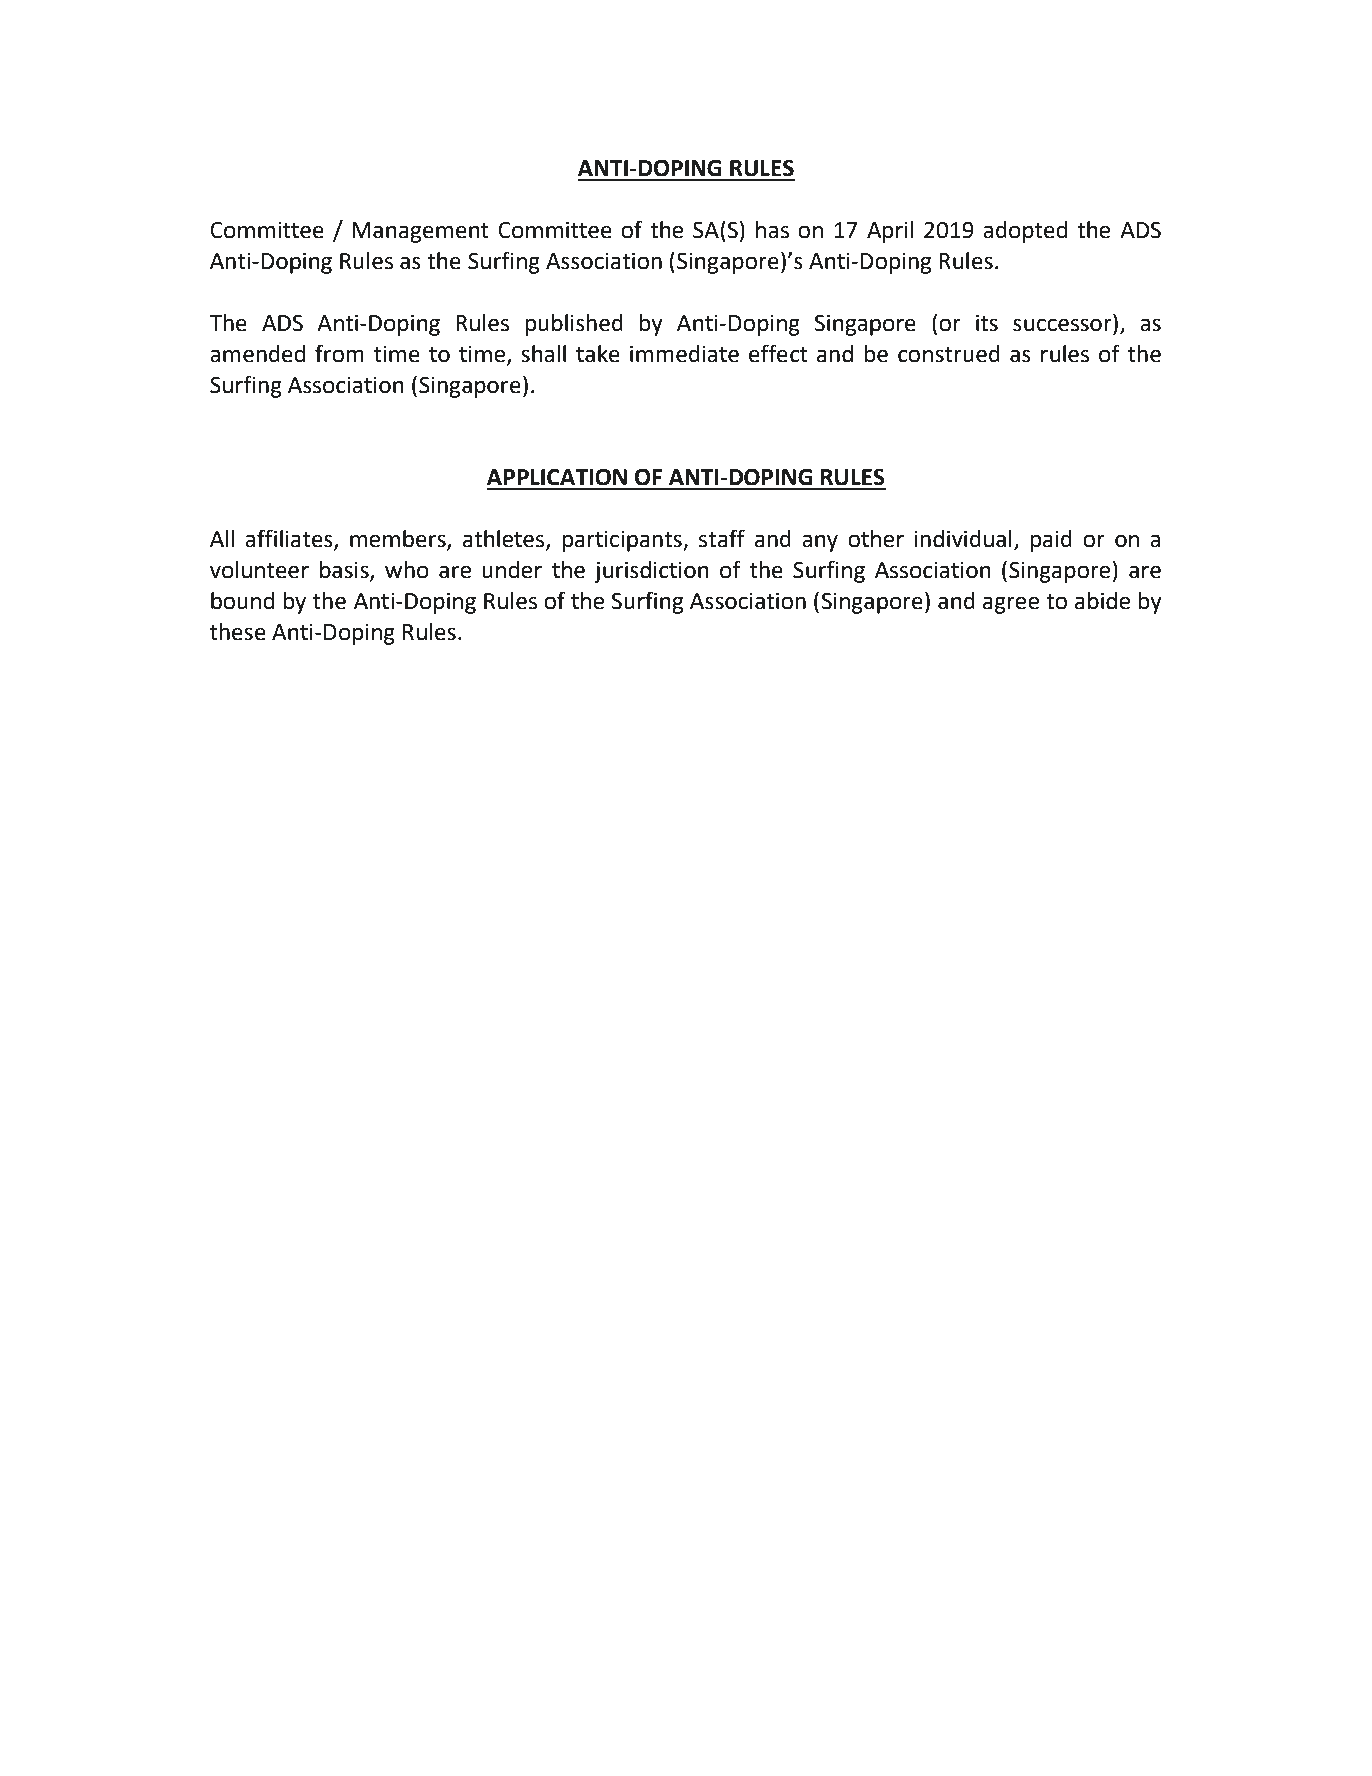  Describe the element at coordinates (963, 539) in the page. I see `individual` at that location.
